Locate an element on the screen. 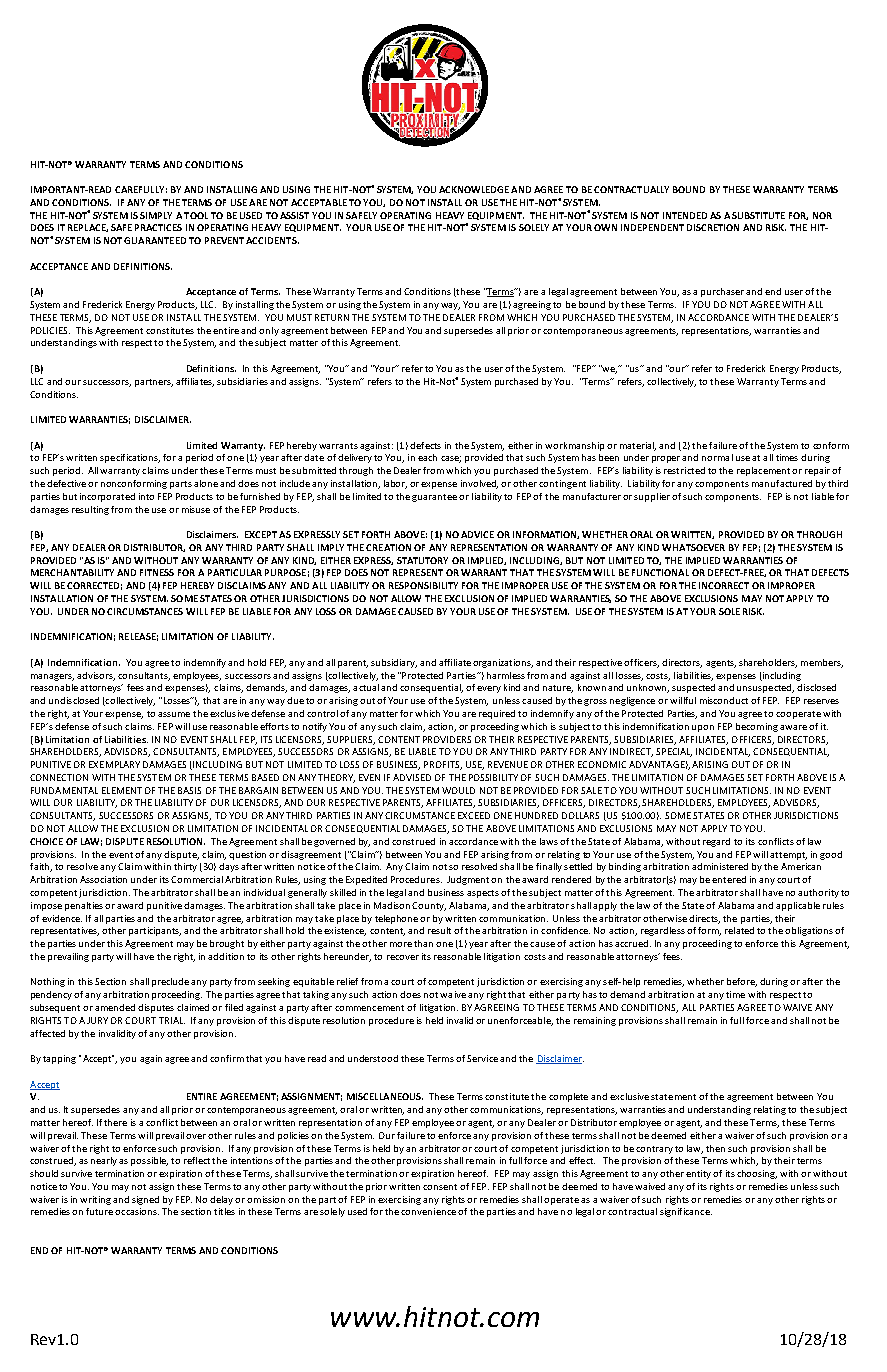  choosing is located at coordinates (757, 1174).
